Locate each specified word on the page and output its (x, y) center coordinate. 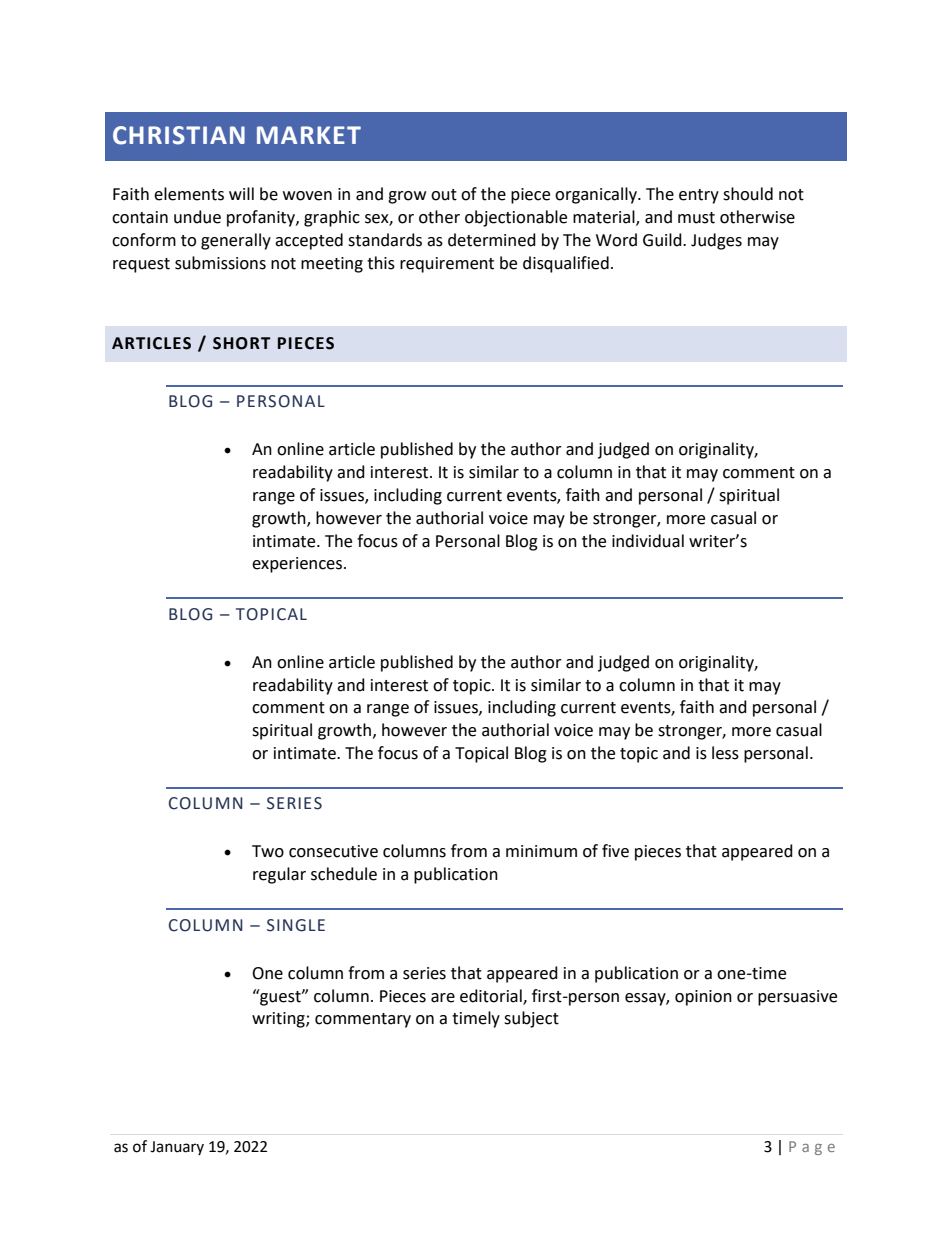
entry (699, 196)
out (444, 195)
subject (531, 1019)
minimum (541, 851)
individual (648, 541)
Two (268, 851)
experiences (298, 565)
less (725, 753)
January (177, 1148)
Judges (716, 241)
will (241, 193)
